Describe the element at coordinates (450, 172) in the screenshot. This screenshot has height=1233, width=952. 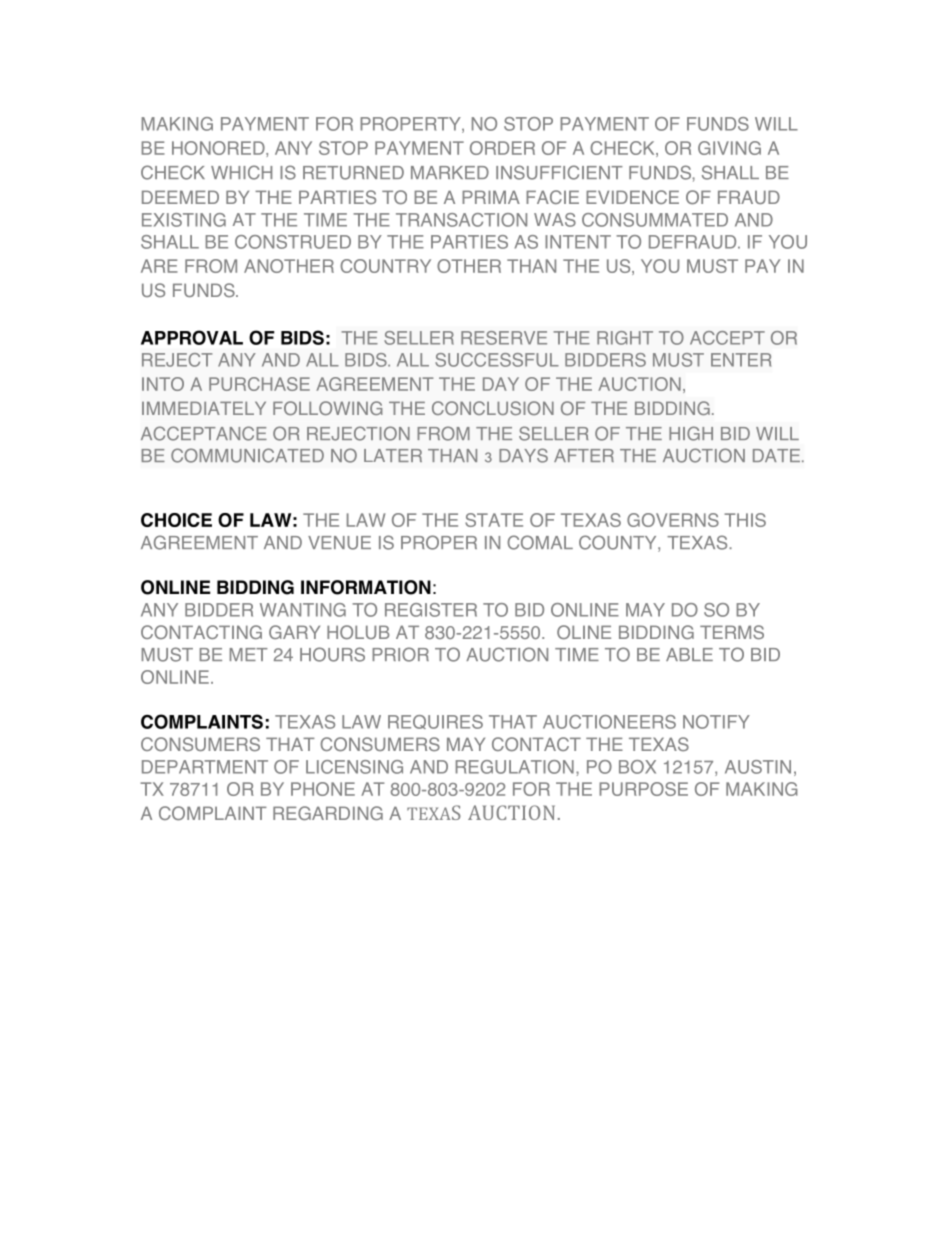
I see `MARKED` at that location.
